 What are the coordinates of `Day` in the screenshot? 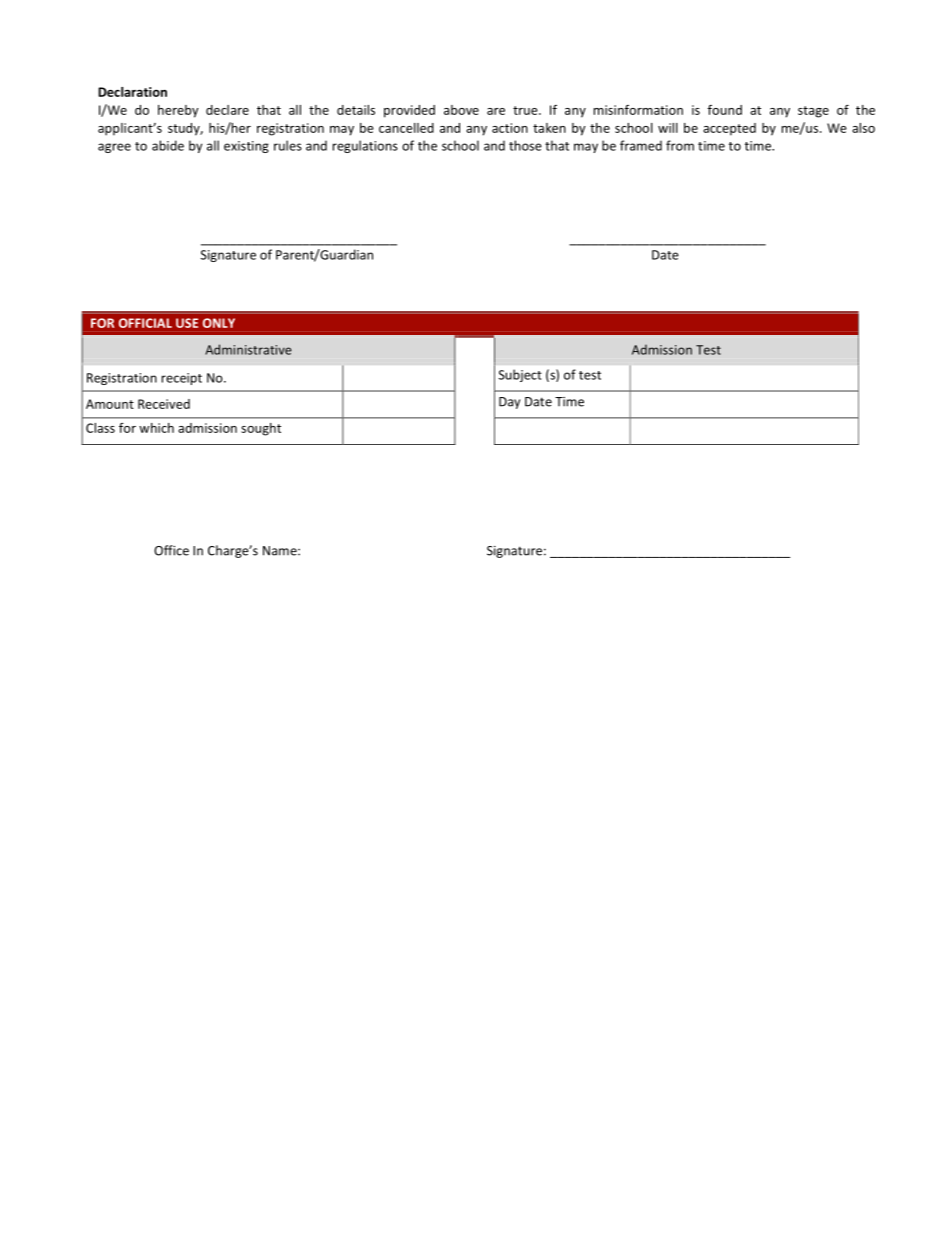 It's located at (509, 403).
